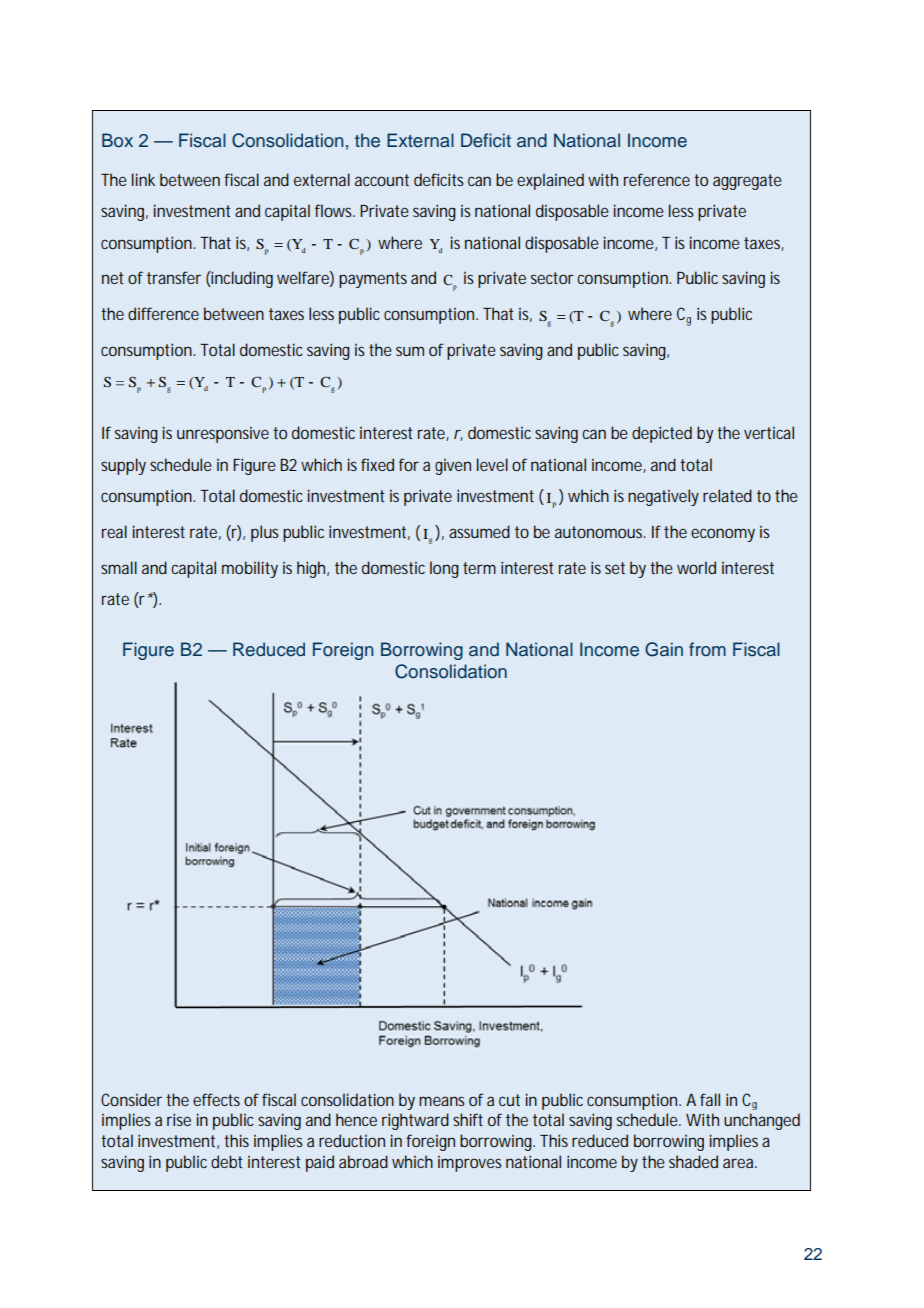 This document has height=1308, width=924. Describe the element at coordinates (223, 435) in the document. I see `unresponsive` at that location.
